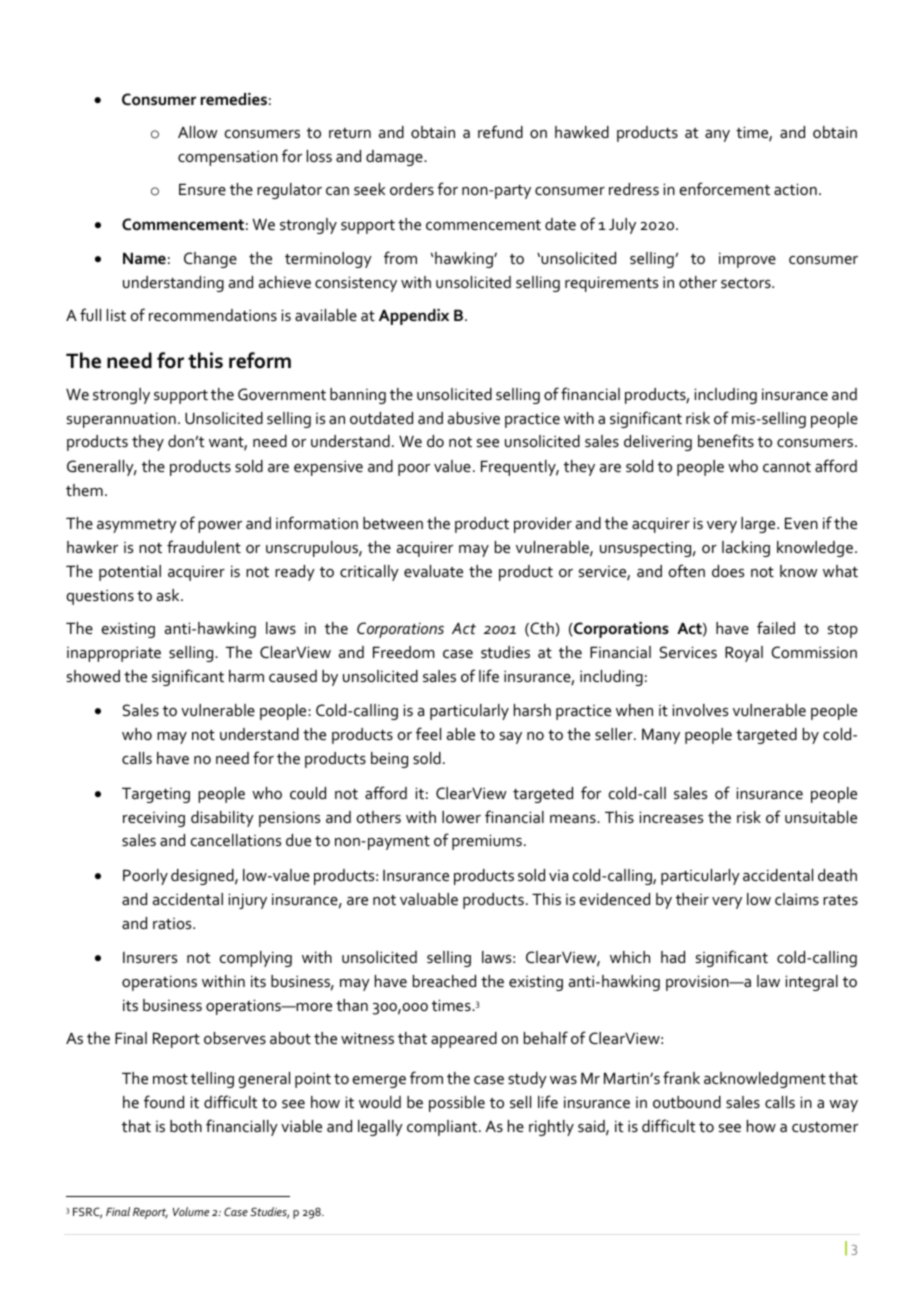 The width and height of the screenshot is (924, 1308). Describe the element at coordinates (725, 188) in the screenshot. I see `enforcement` at that location.
